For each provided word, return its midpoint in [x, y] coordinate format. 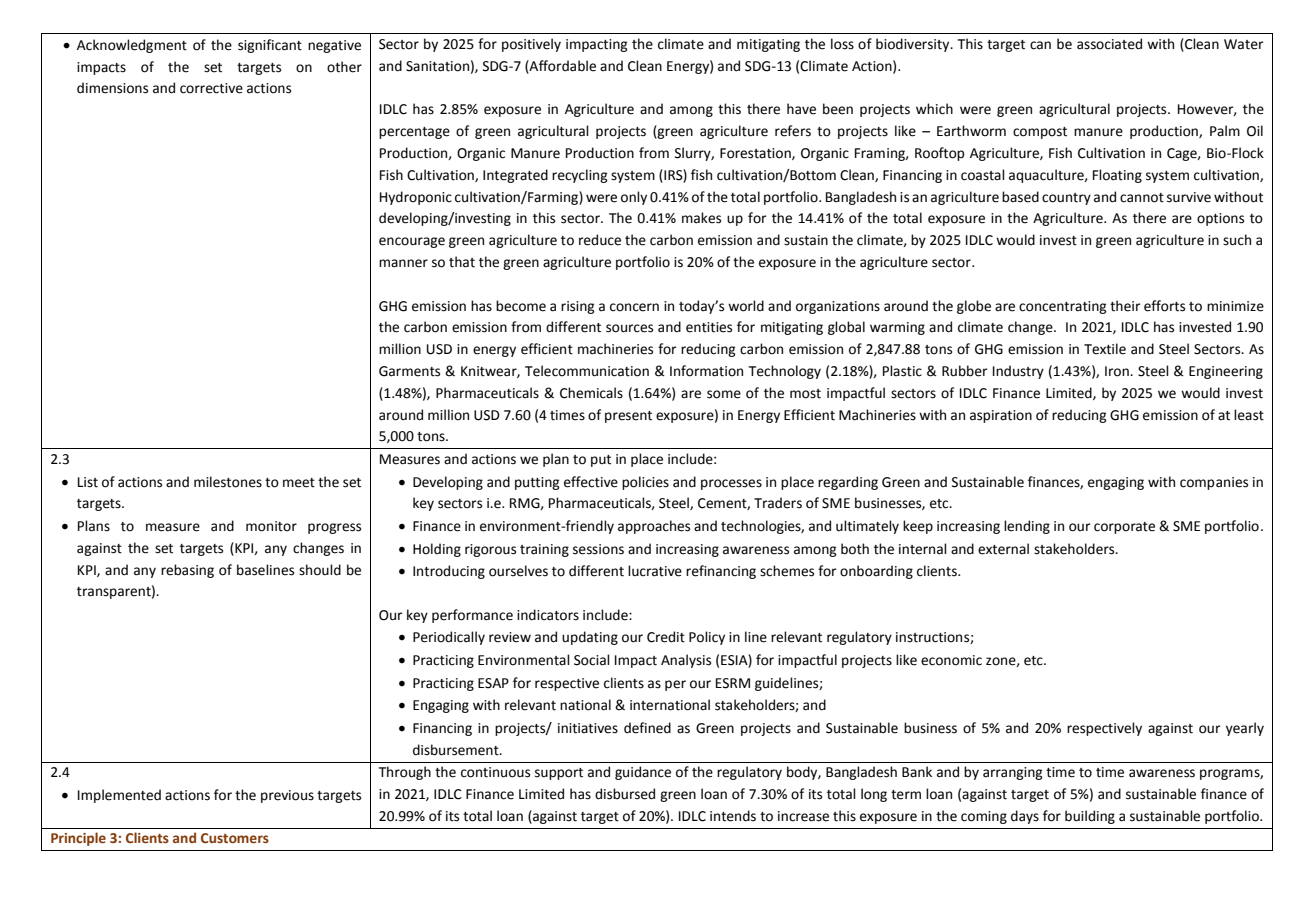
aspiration [1001, 416]
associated [1109, 44]
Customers [235, 838]
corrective [211, 88]
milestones [228, 482]
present [628, 417]
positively [531, 45]
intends [733, 816]
